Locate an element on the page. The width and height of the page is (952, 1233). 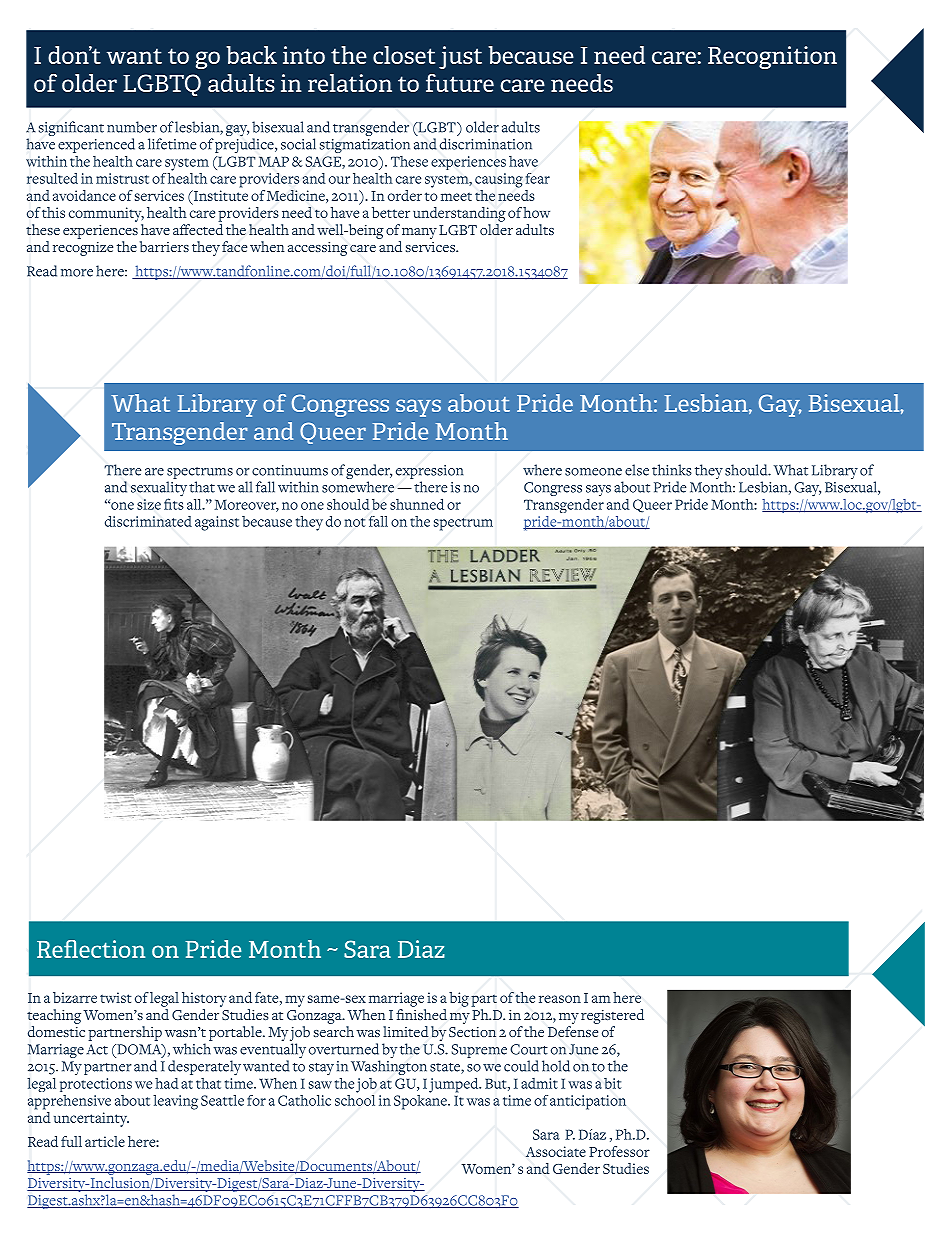
closet is located at coordinates (404, 55).
